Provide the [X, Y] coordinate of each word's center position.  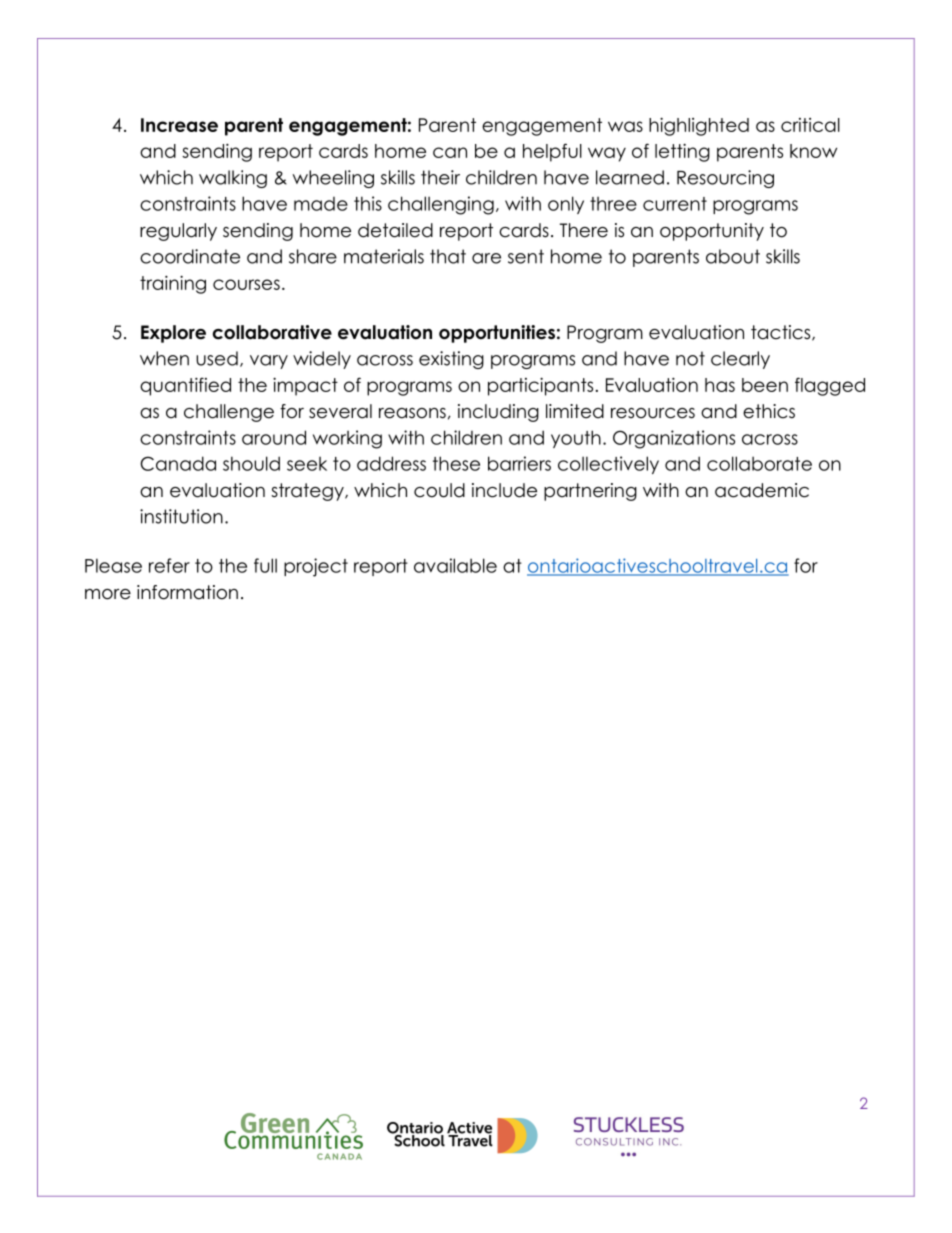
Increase [179, 125]
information [187, 592]
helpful [552, 152]
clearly [740, 360]
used [217, 358]
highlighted [699, 126]
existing [451, 360]
